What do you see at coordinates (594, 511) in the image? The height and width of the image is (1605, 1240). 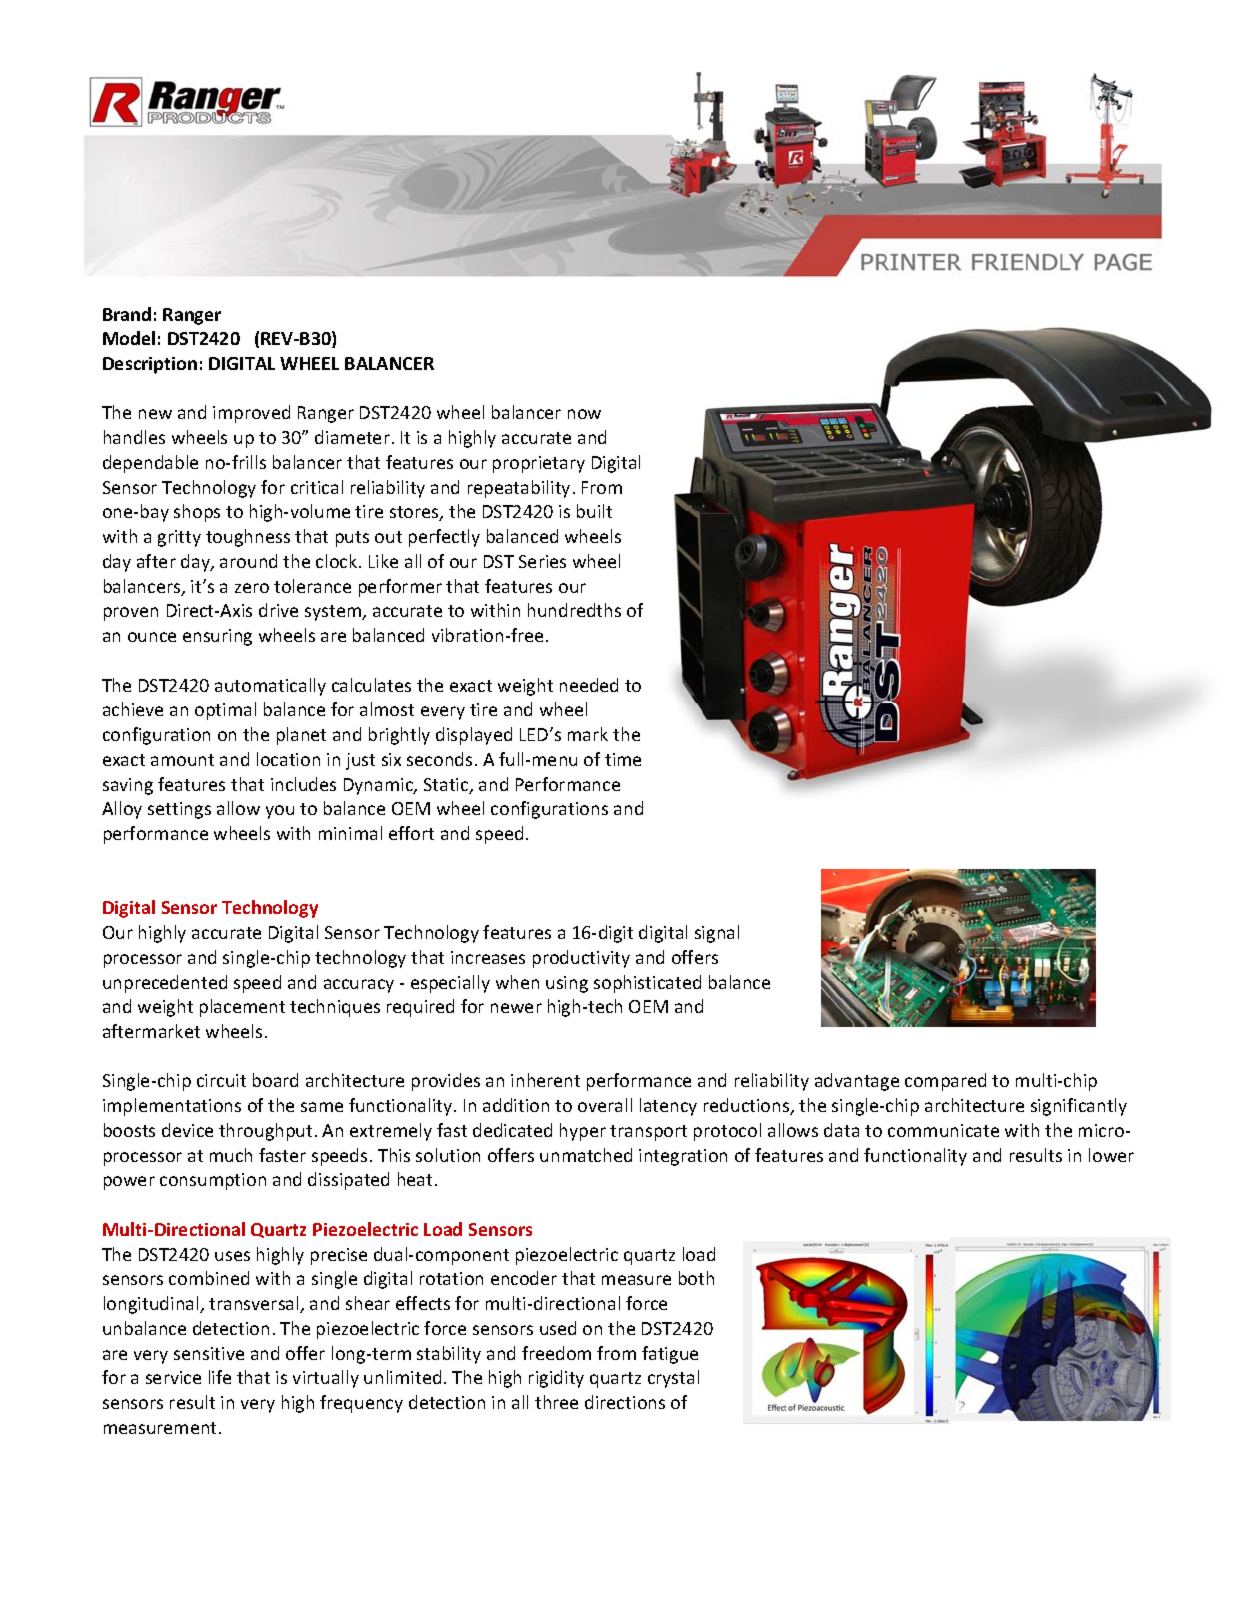 I see `built` at bounding box center [594, 511].
